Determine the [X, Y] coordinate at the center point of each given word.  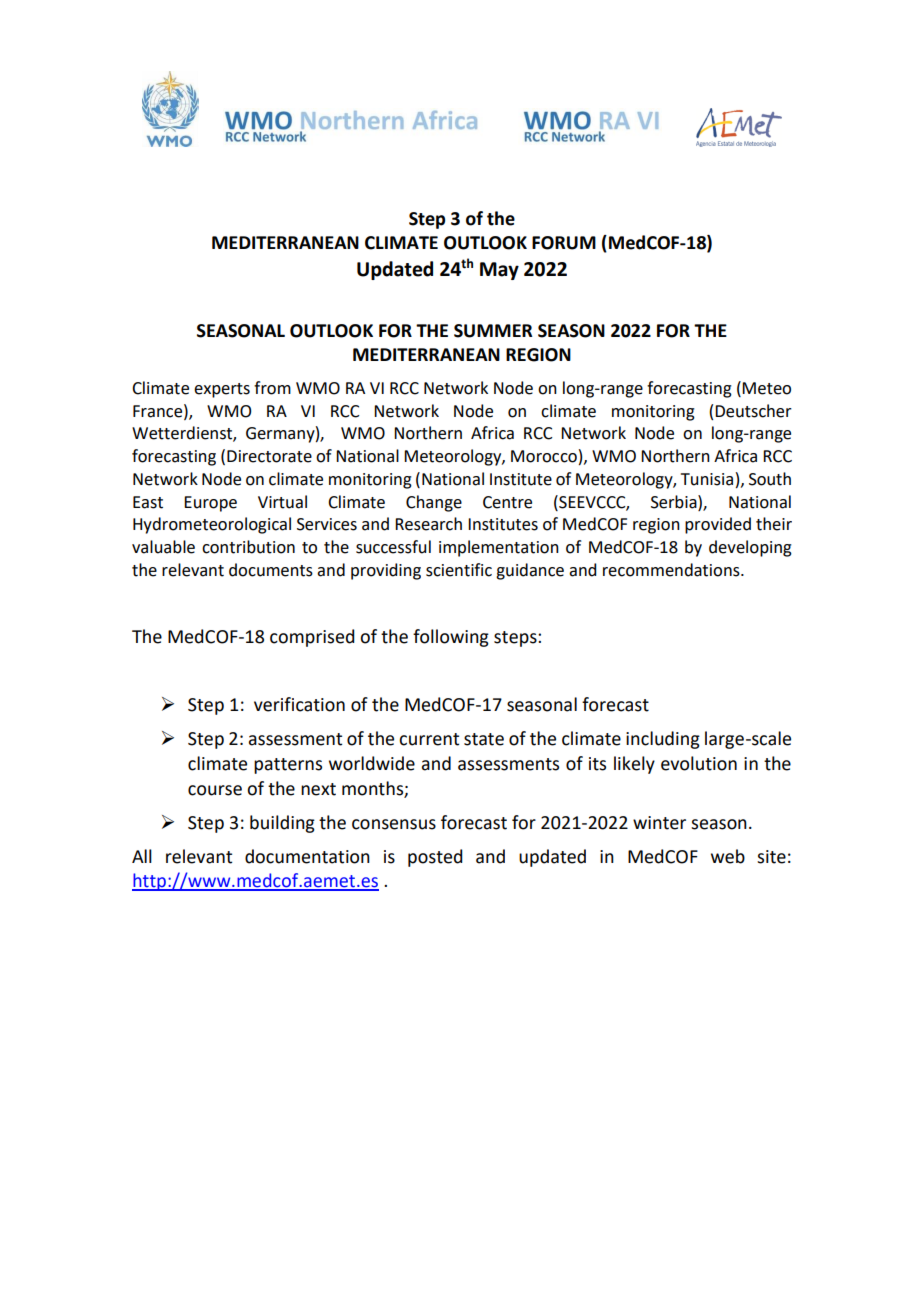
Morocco [544, 456]
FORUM [564, 243]
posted [435, 858]
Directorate [269, 456]
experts [222, 390]
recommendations [672, 570]
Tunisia [707, 479]
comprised [312, 638]
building [282, 824]
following [451, 638]
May [499, 271]
